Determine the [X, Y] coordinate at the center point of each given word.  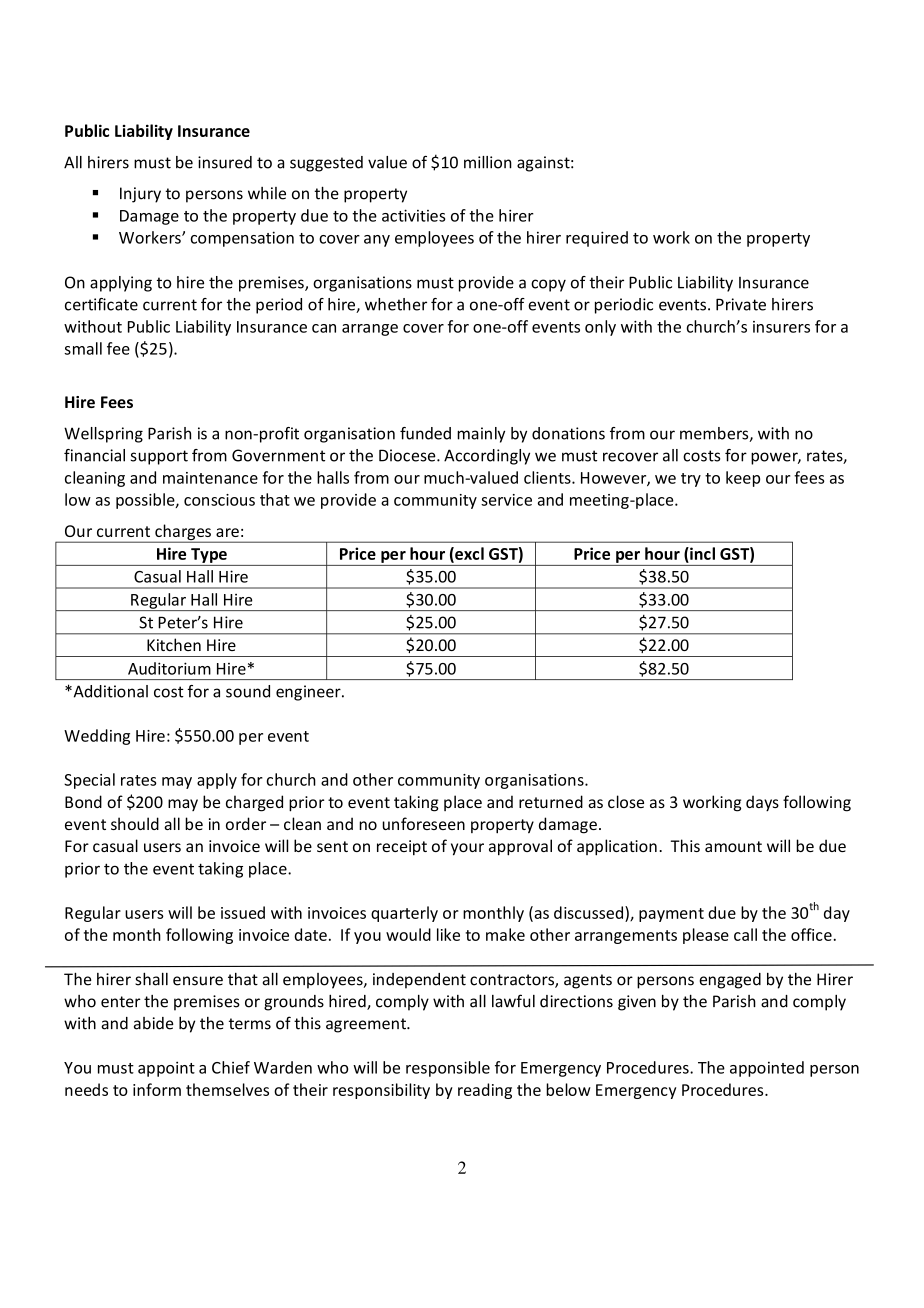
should [135, 823]
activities [413, 215]
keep [743, 479]
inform [157, 1089]
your [467, 849]
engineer [309, 693]
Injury [140, 195]
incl [701, 553]
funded [425, 433]
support [159, 457]
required [597, 239]
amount [733, 846]
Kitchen [174, 644]
